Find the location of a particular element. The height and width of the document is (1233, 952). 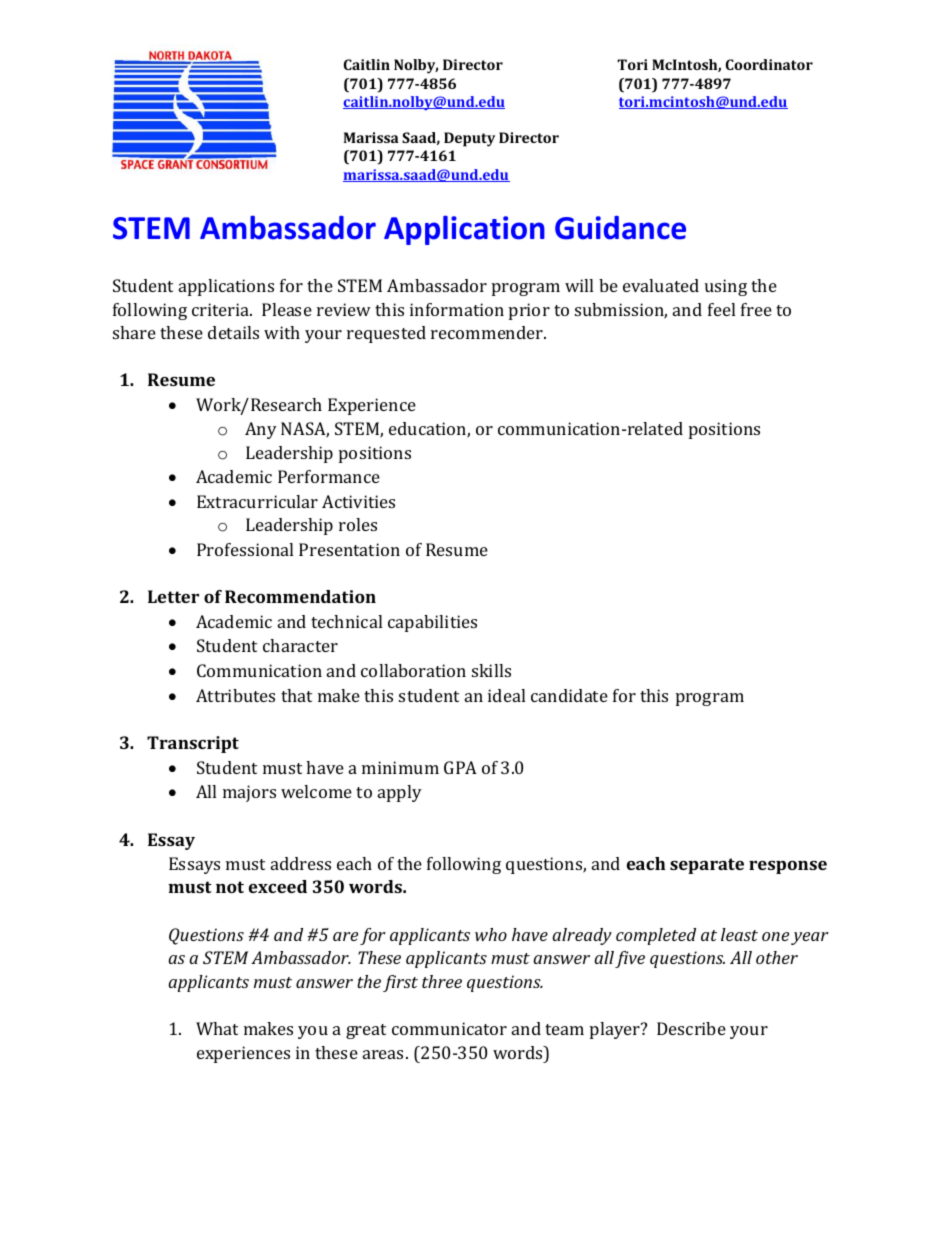

ideal is located at coordinates (506, 695).
